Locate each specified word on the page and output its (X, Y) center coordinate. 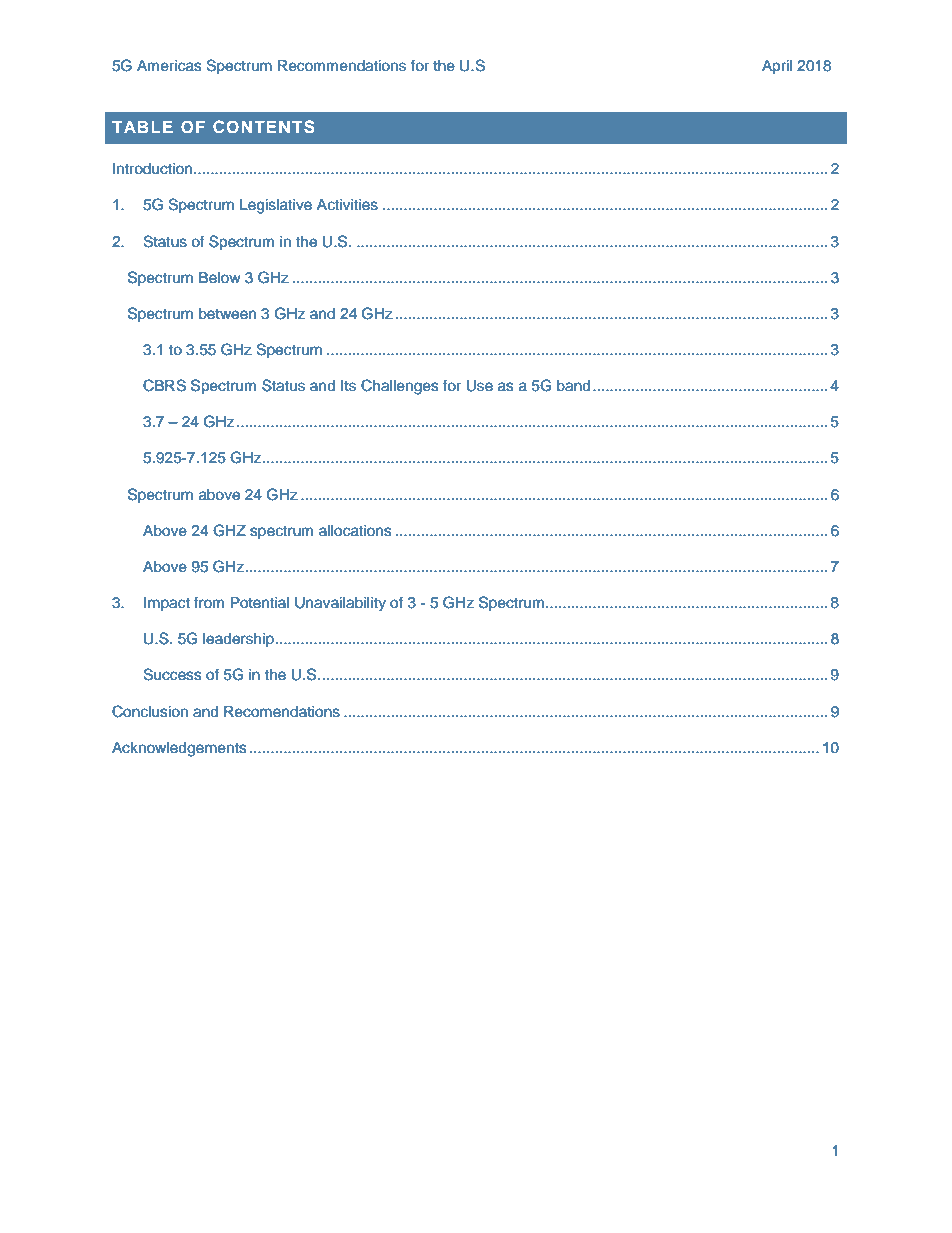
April (777, 67)
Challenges (400, 387)
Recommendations (342, 66)
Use (479, 386)
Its (348, 386)
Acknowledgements (179, 749)
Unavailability (340, 604)
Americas (169, 66)
